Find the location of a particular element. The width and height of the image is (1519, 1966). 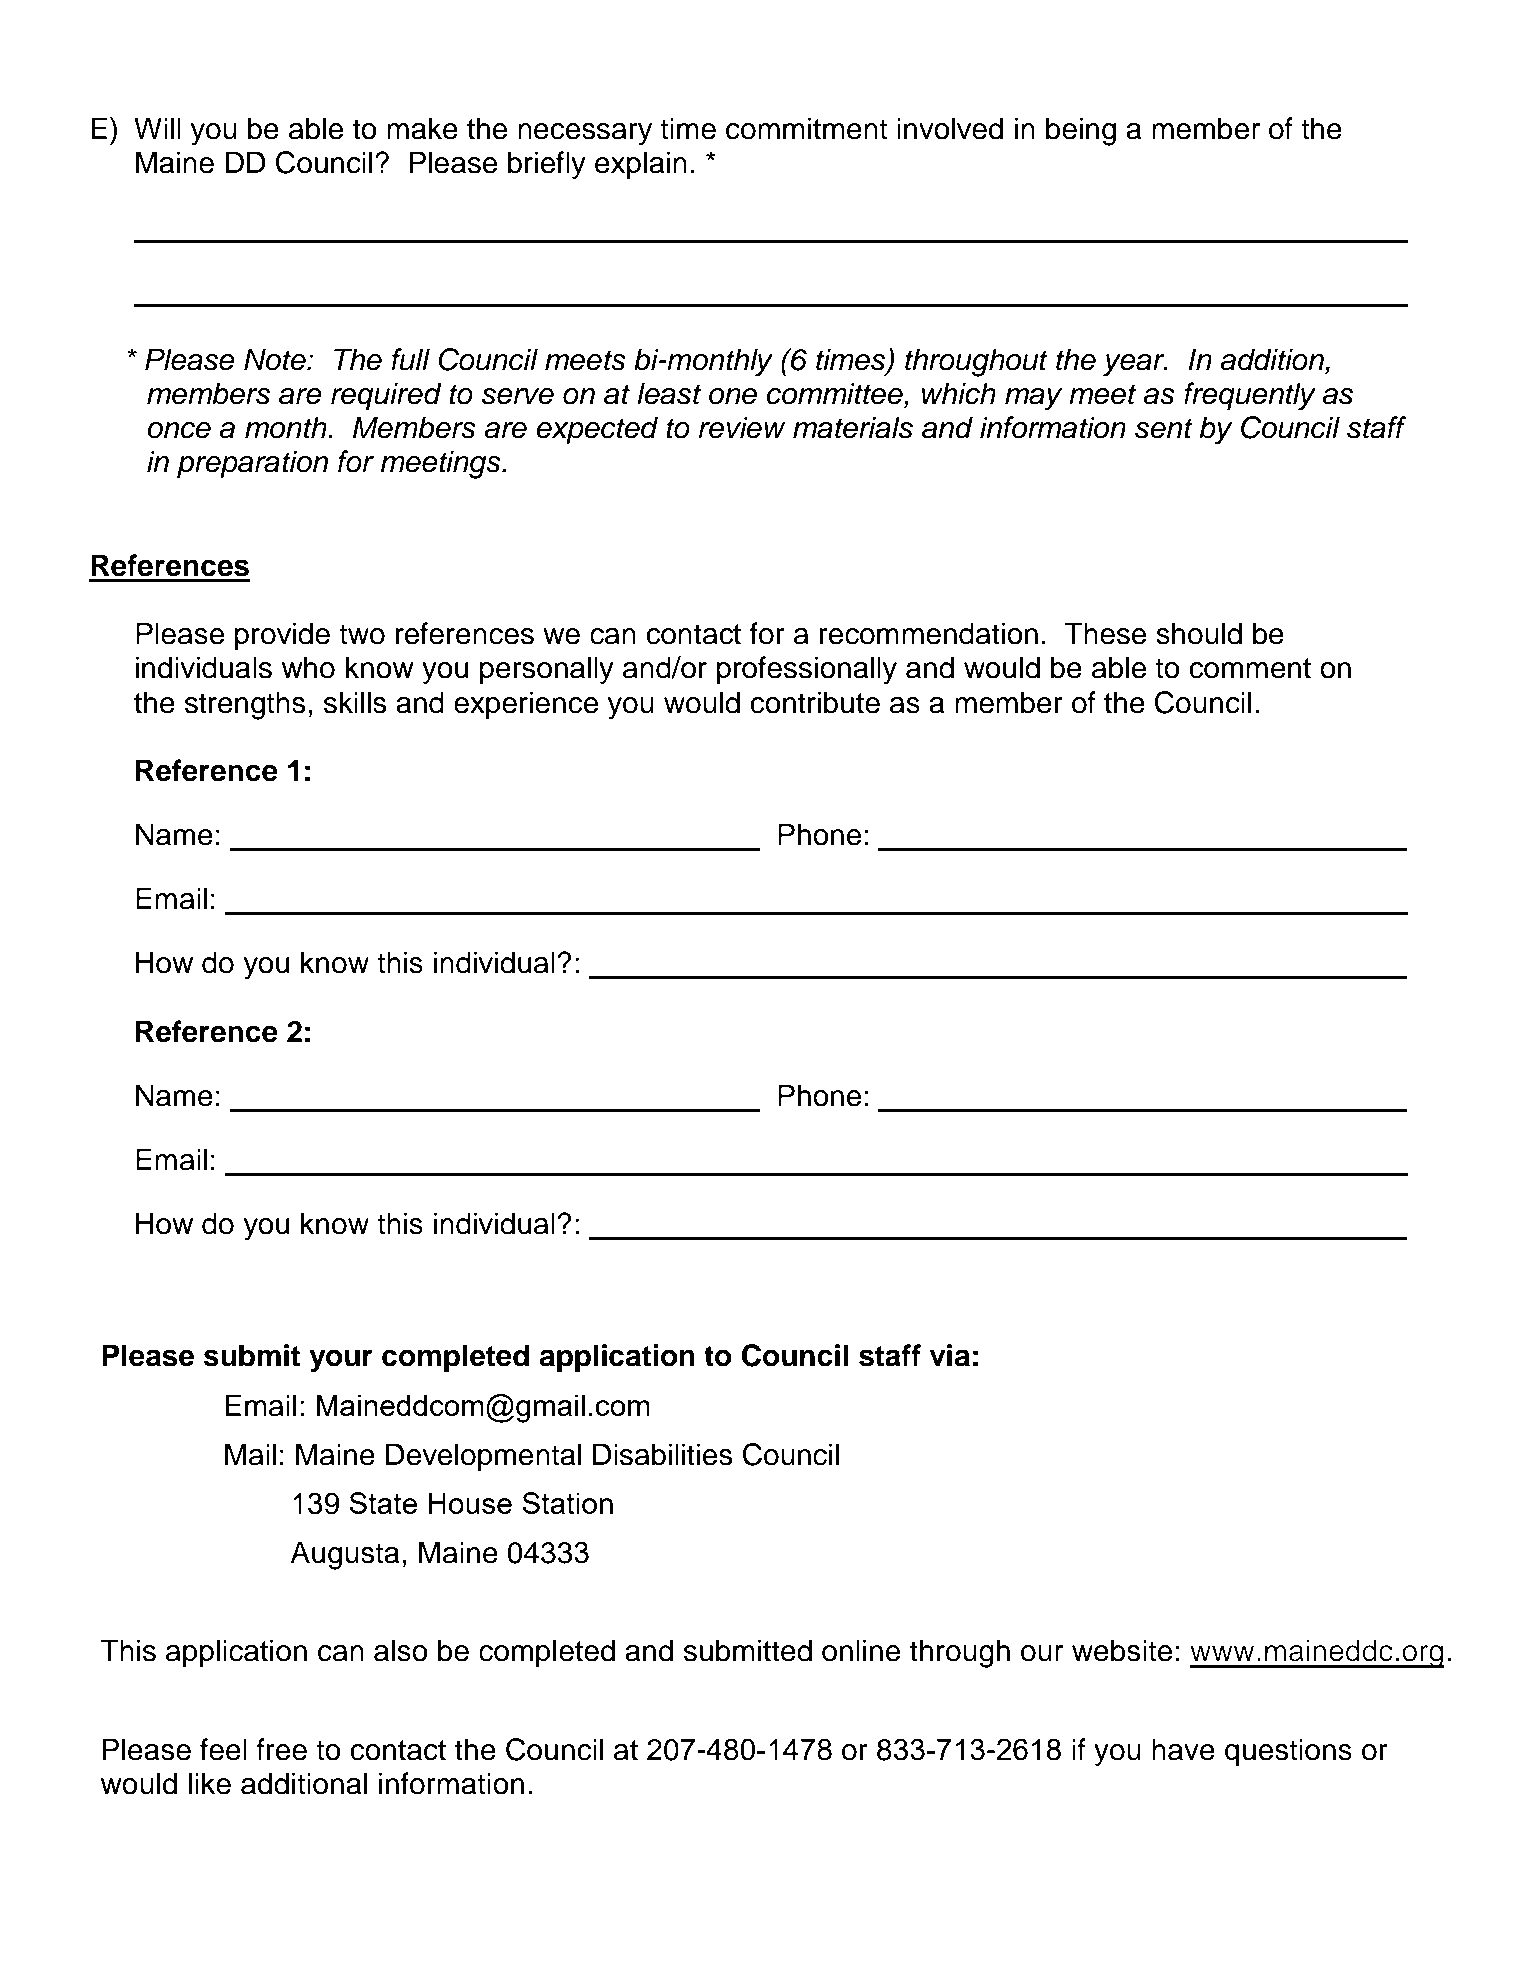

via is located at coordinates (950, 1355).
